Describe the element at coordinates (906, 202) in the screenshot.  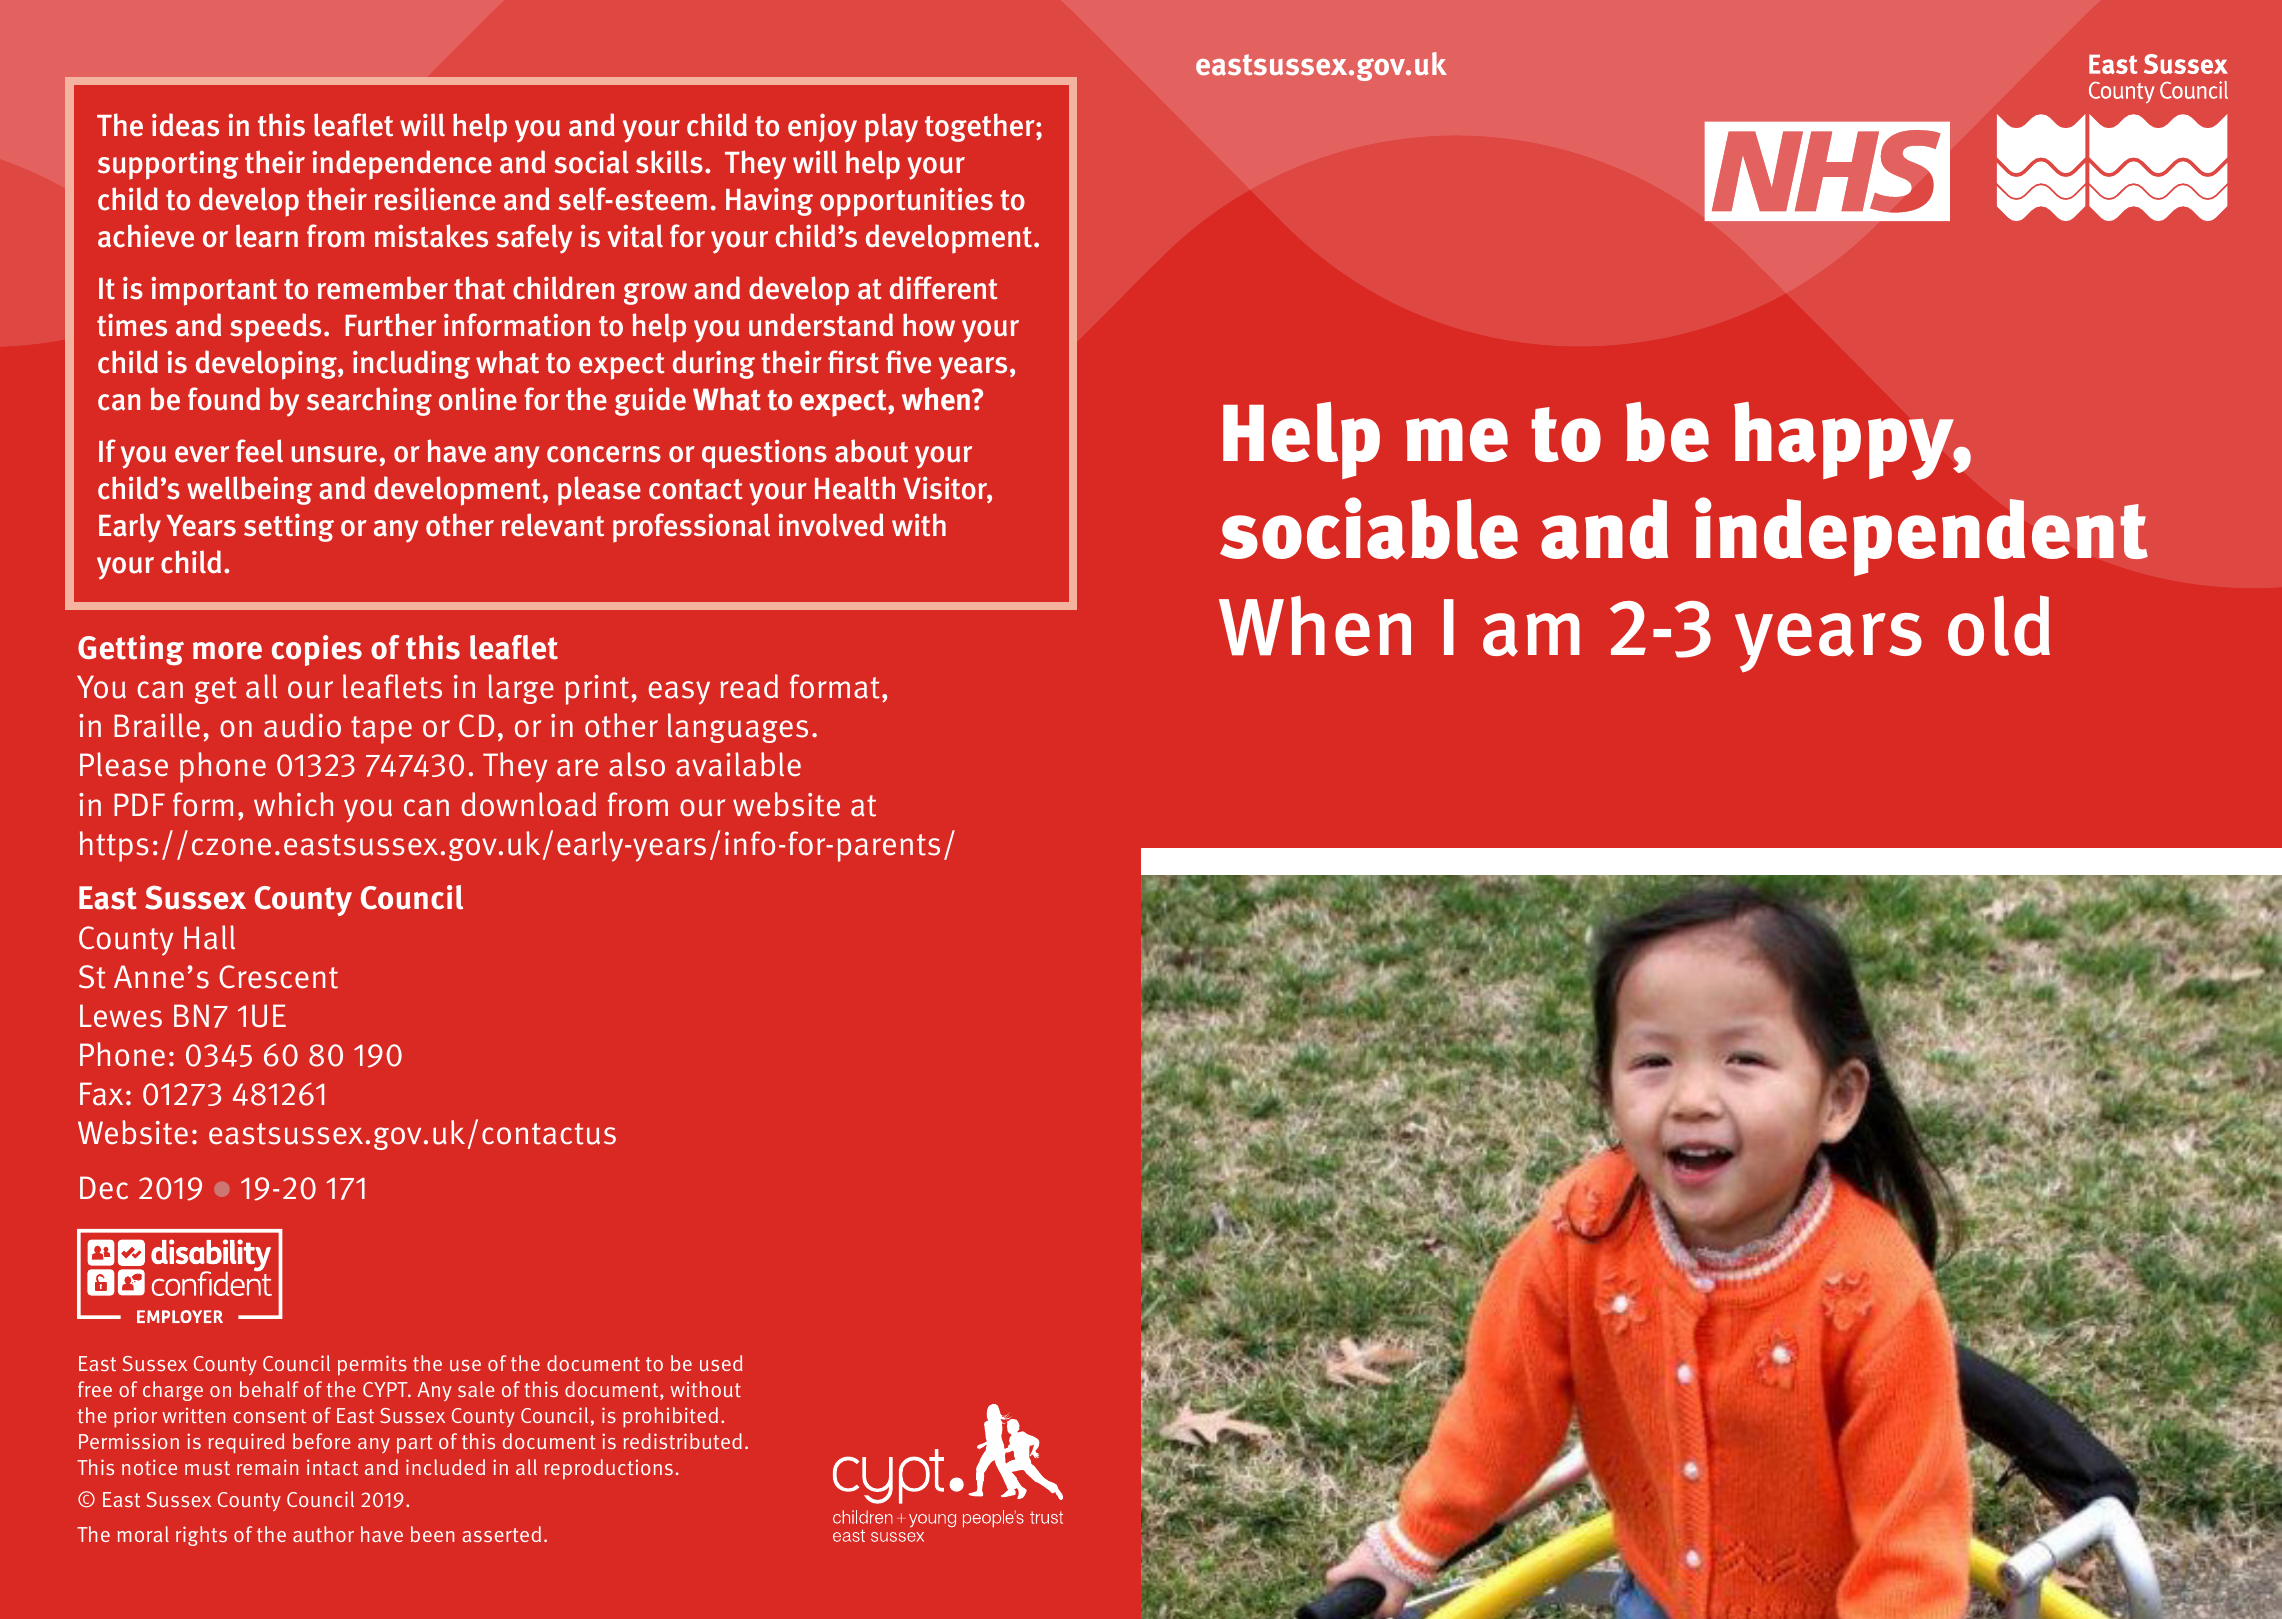
I see `opportunities` at that location.
